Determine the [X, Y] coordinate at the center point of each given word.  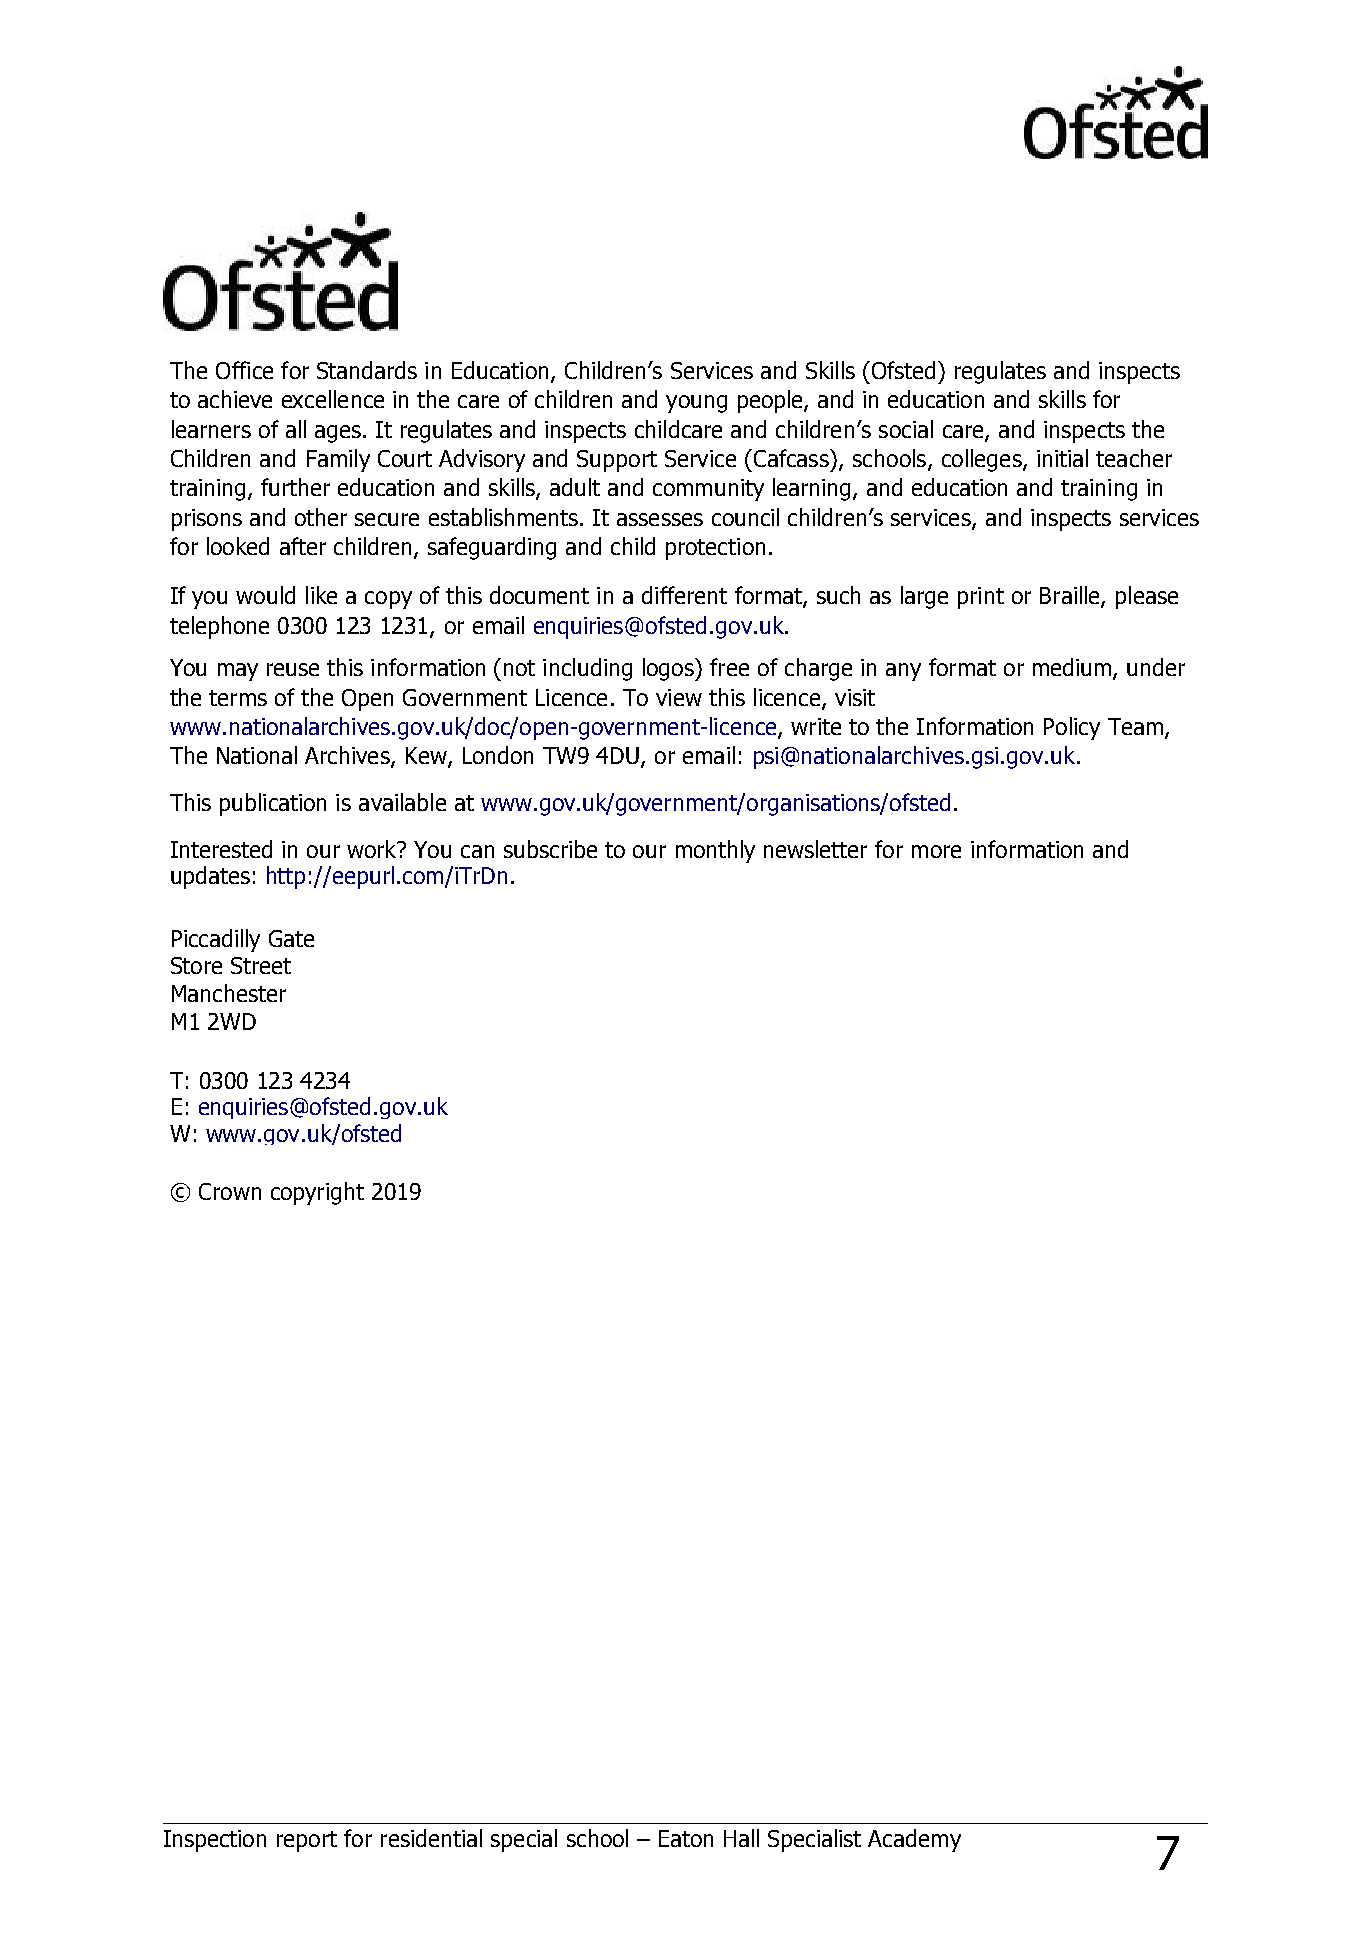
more [936, 851]
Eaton [686, 1838]
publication [273, 804]
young [696, 404]
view [679, 697]
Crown [230, 1191]
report [307, 1841]
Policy [1072, 728]
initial [1062, 458]
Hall [741, 1838]
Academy [914, 1840]
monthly [715, 851]
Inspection [215, 1841]
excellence [333, 399]
